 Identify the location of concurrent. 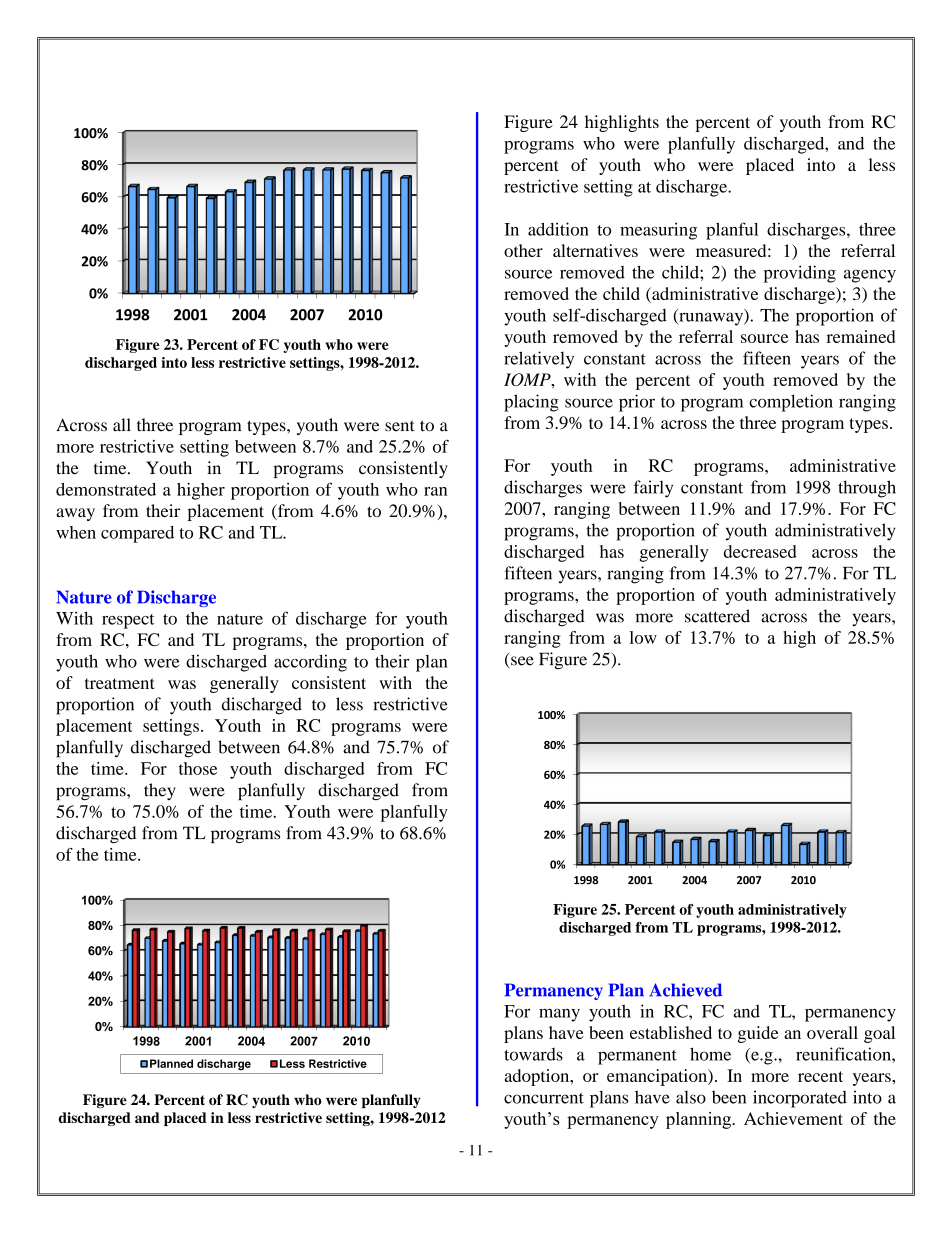
(544, 1098).
